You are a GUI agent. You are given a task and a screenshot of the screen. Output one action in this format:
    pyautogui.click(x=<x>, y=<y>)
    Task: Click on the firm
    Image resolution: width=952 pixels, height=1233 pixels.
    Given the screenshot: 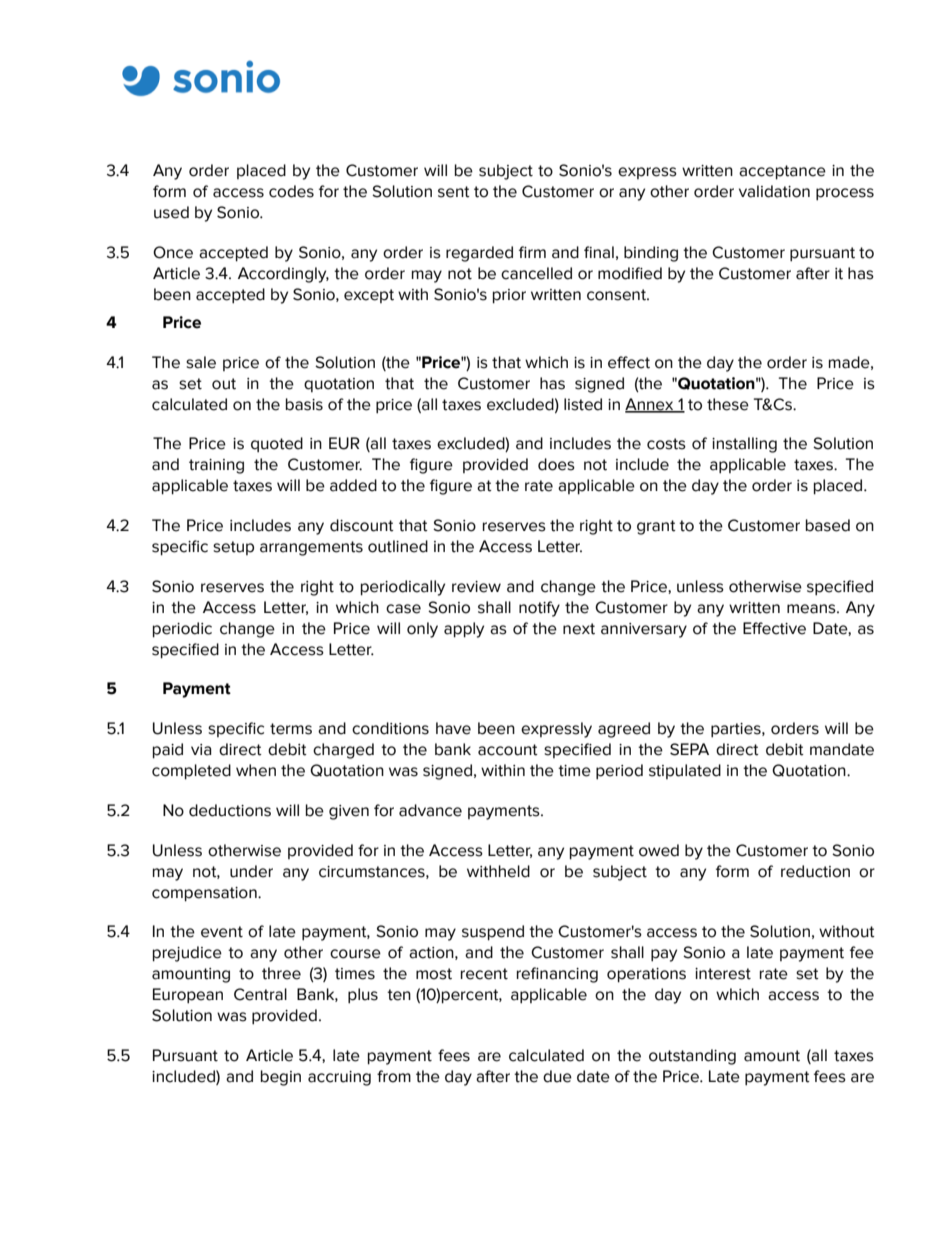 What is the action you would take?
    pyautogui.click(x=532, y=252)
